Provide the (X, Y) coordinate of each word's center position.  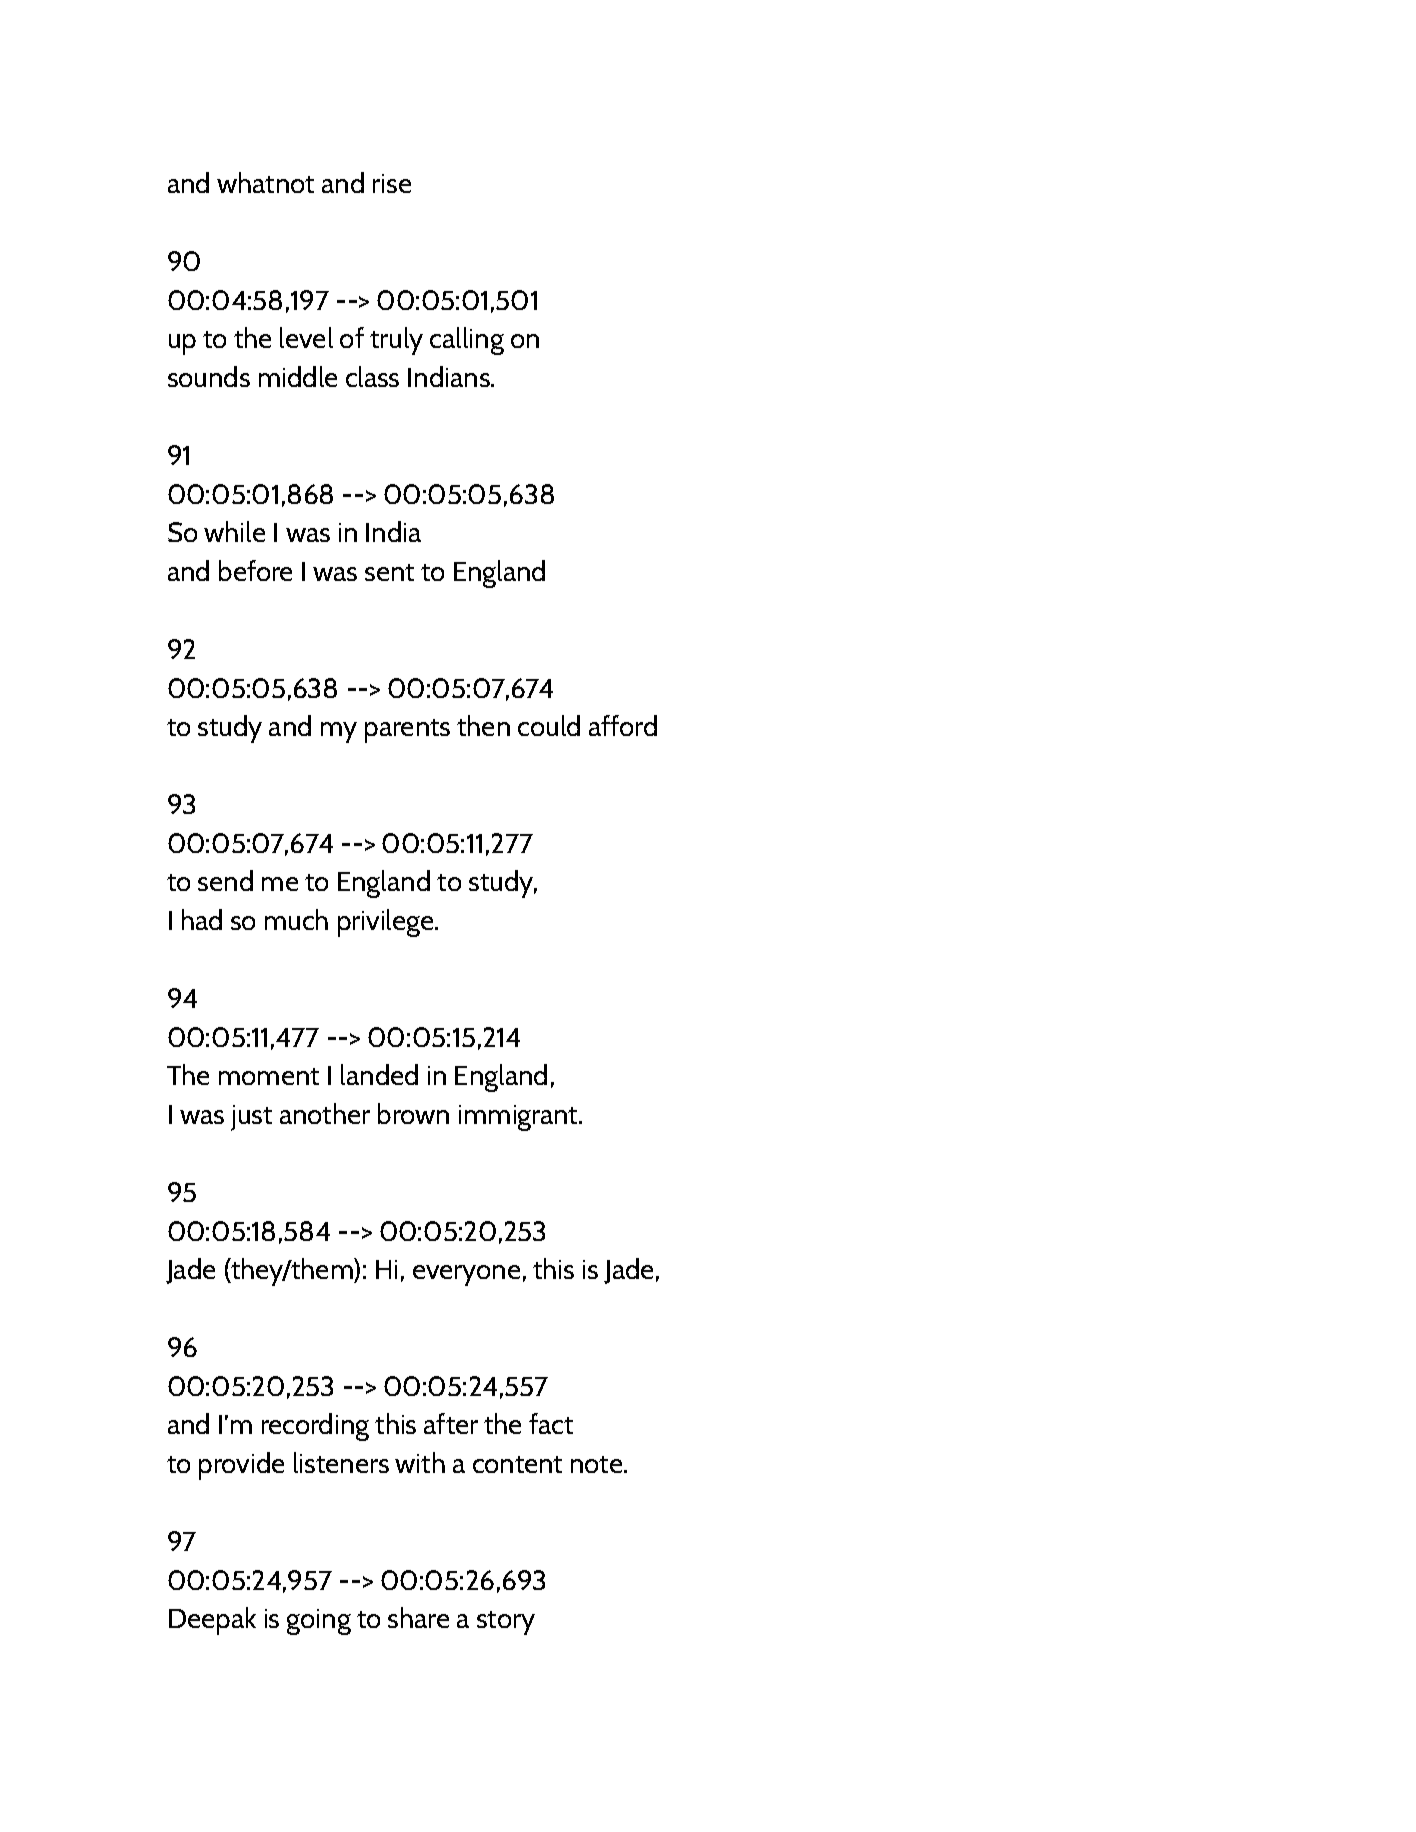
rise (392, 183)
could (549, 725)
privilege (387, 923)
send (225, 880)
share (418, 1617)
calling (467, 341)
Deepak (212, 1621)
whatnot (265, 182)
